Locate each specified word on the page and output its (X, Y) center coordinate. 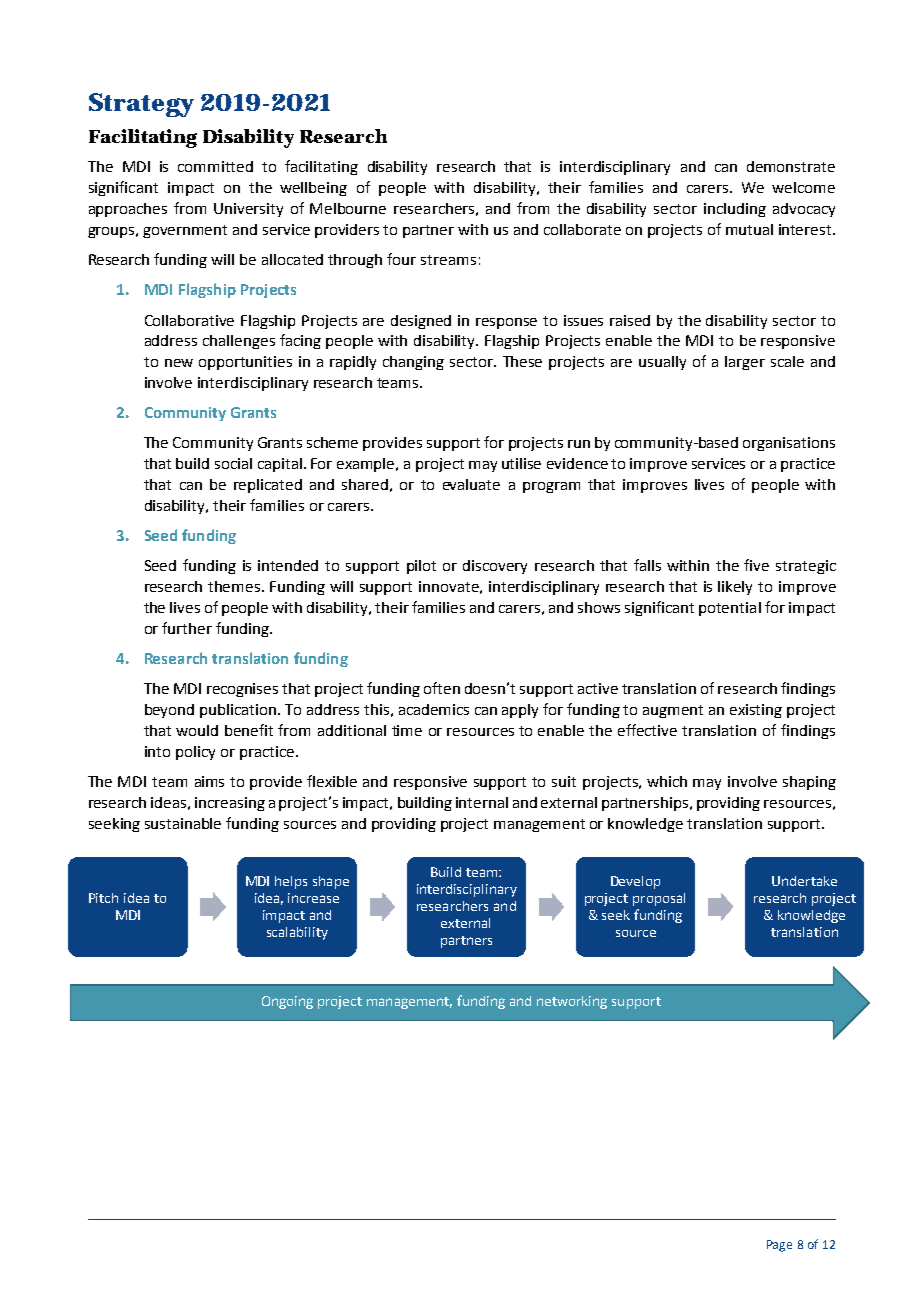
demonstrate (791, 166)
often (442, 688)
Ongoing (287, 1002)
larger (745, 363)
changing (413, 363)
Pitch (103, 898)
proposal (659, 899)
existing (756, 711)
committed (215, 166)
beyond (169, 711)
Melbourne (348, 208)
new (179, 363)
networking (572, 1002)
